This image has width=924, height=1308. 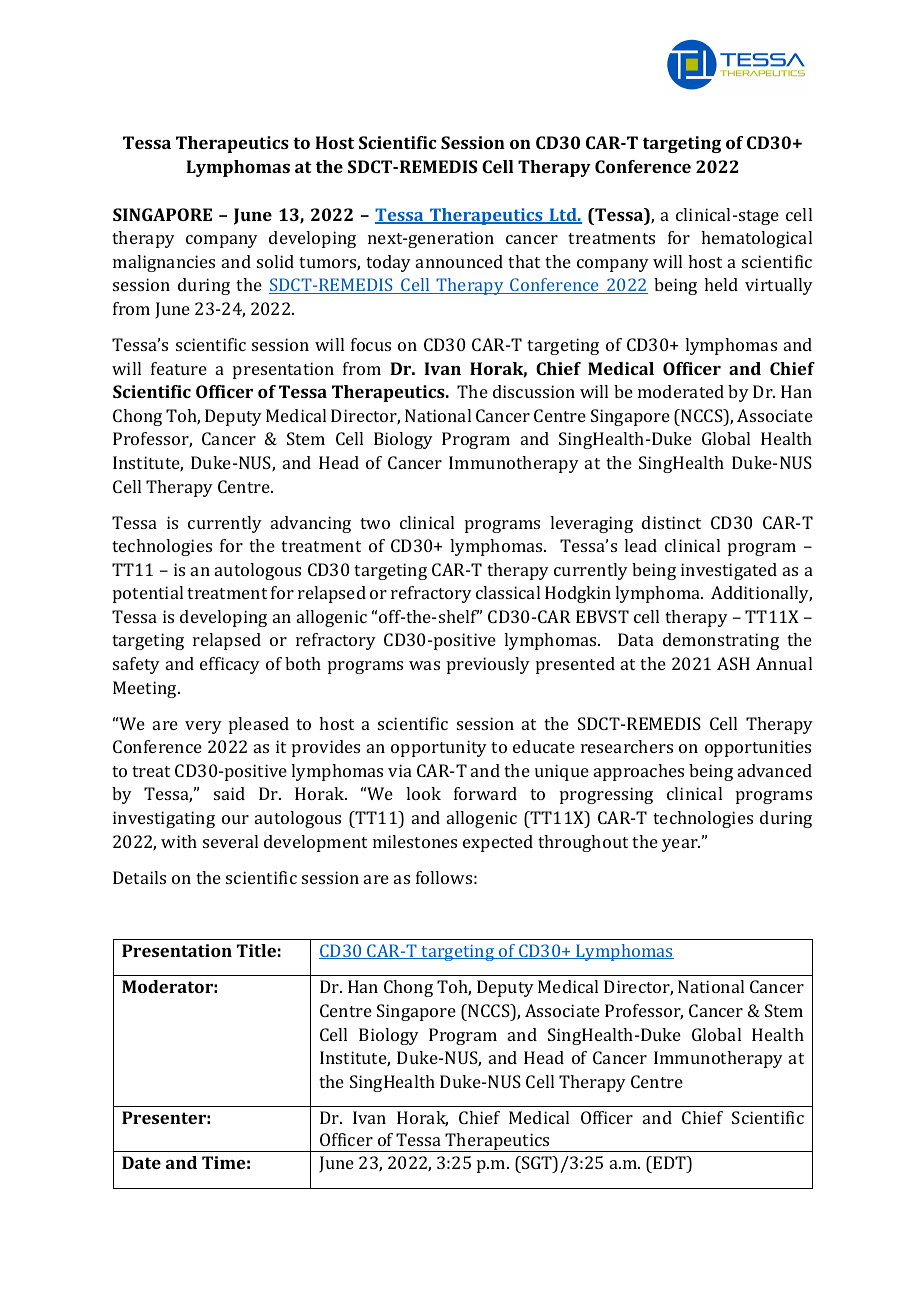 What do you see at coordinates (733, 663) in the image?
I see `ASH` at bounding box center [733, 663].
